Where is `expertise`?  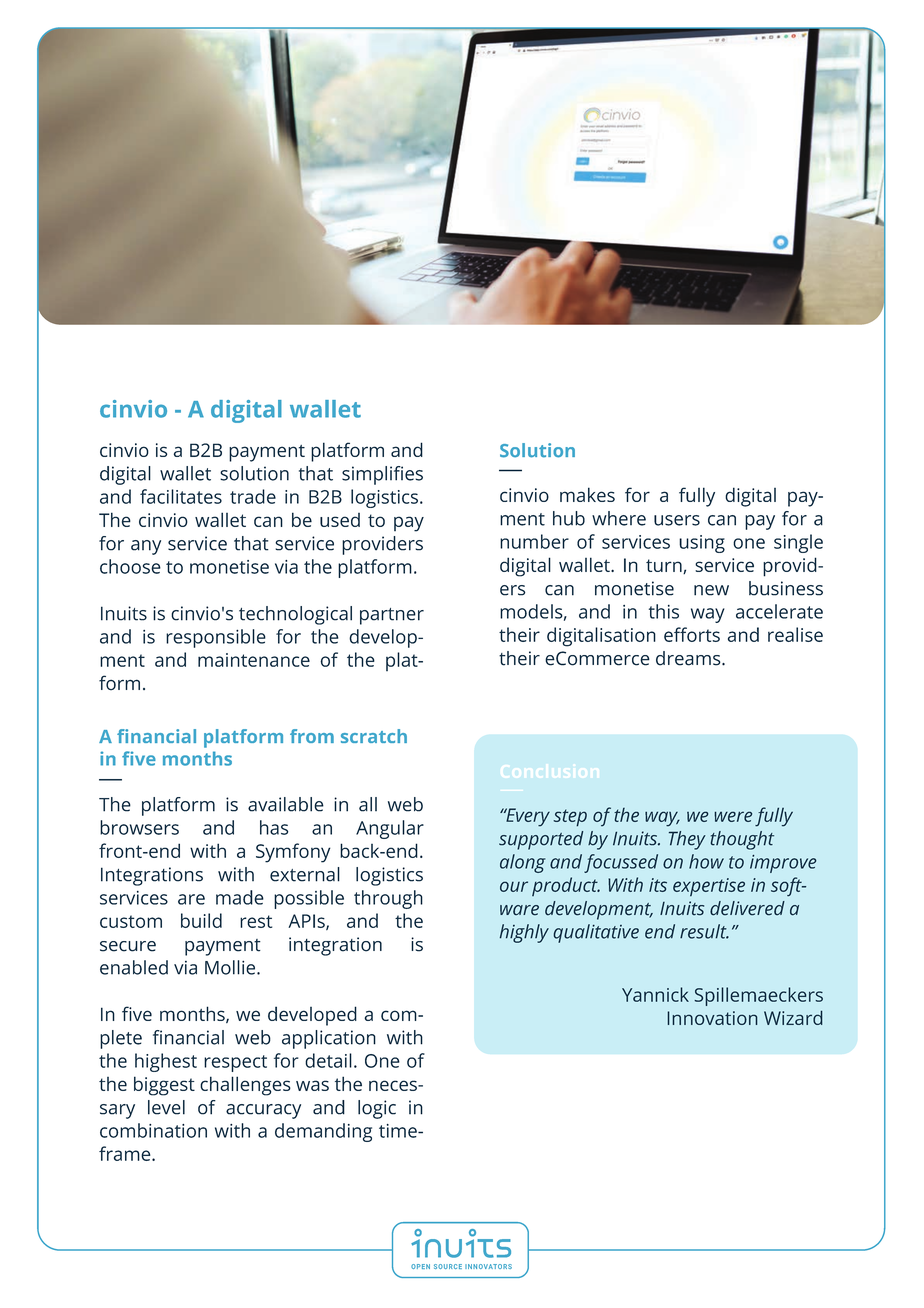 expertise is located at coordinates (709, 887).
